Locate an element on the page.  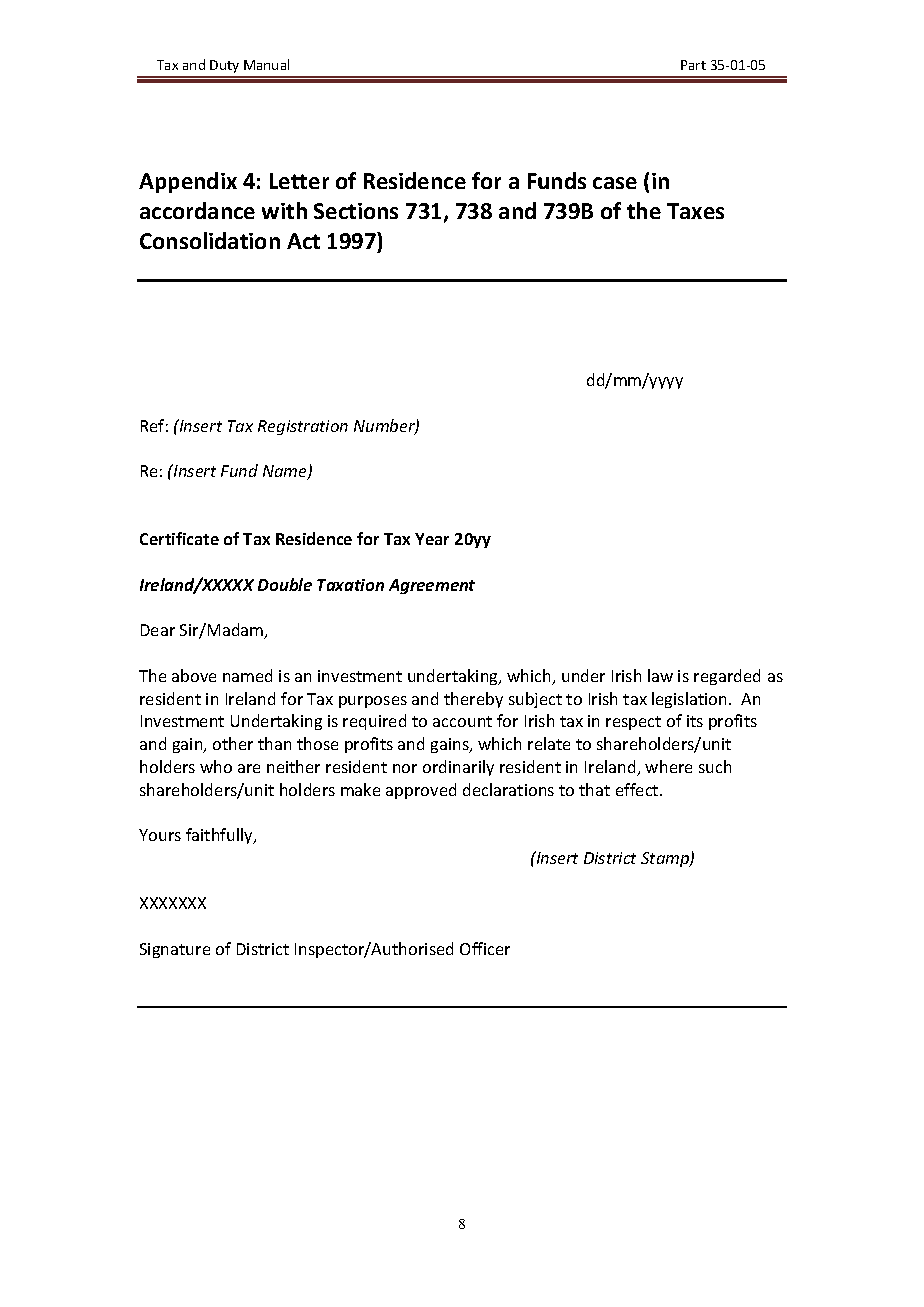
Registration is located at coordinates (303, 427).
